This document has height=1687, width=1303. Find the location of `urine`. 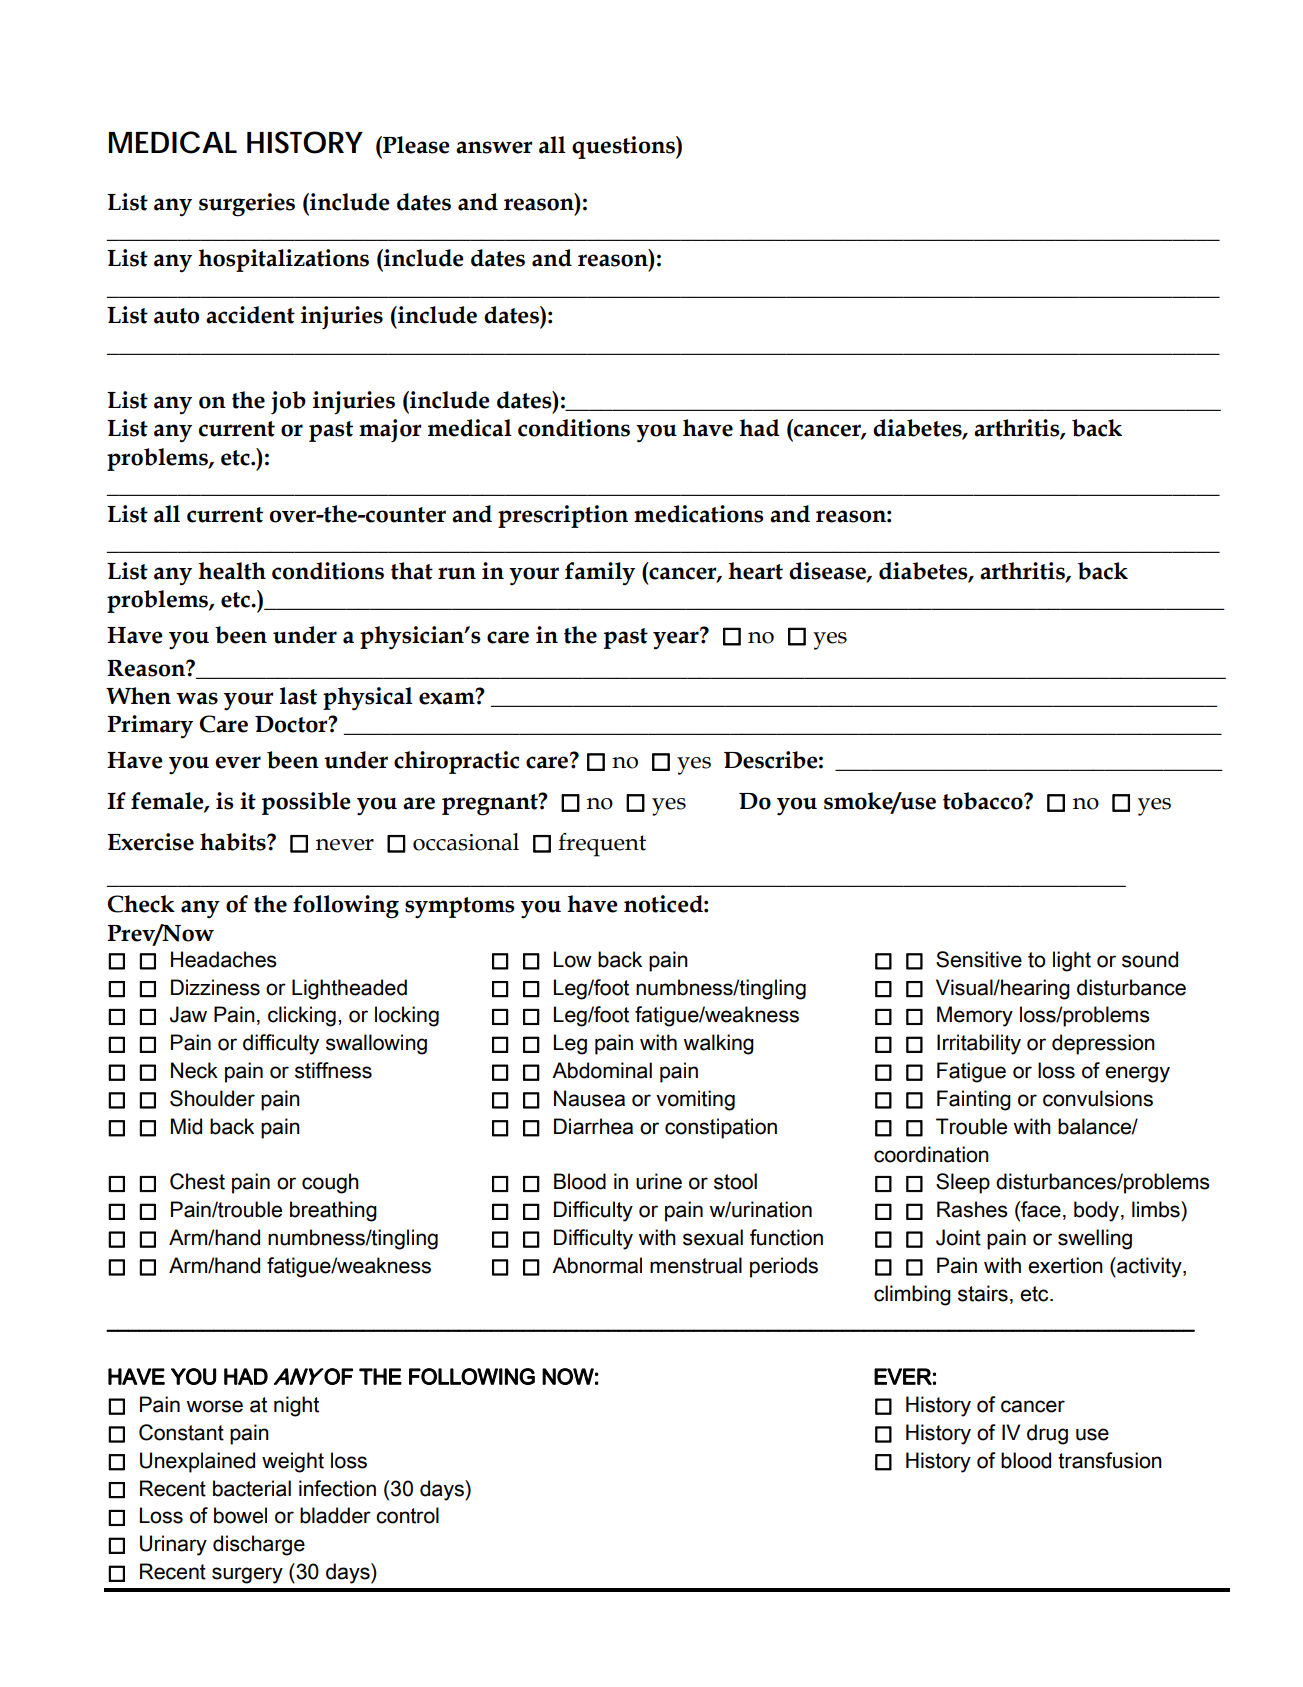

urine is located at coordinates (659, 1181).
